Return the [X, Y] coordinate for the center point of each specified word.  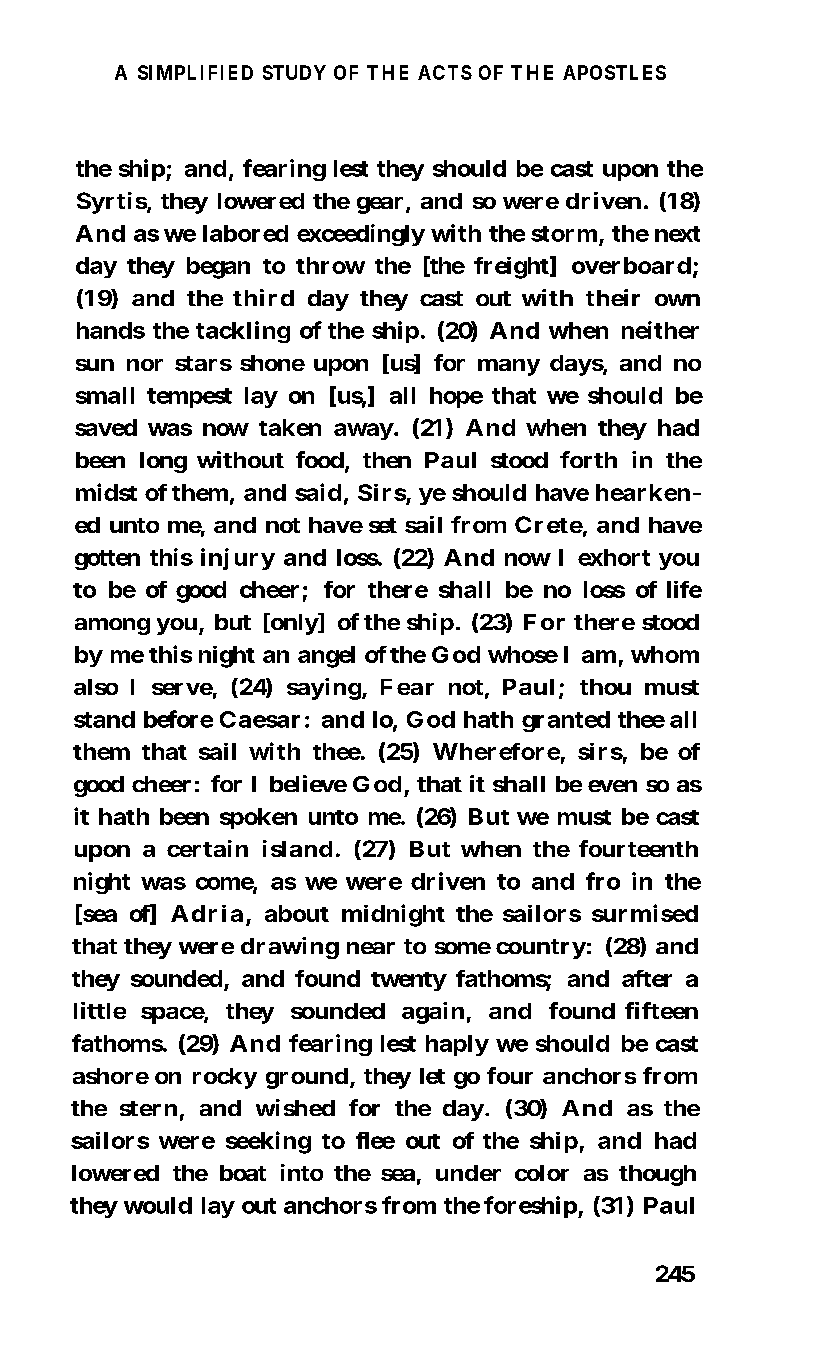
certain [207, 848]
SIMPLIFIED [195, 72]
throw [330, 265]
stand [104, 719]
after [647, 978]
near [371, 948]
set [383, 525]
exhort [614, 557]
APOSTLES [614, 72]
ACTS [445, 72]
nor [145, 365]
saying [324, 689]
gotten [107, 560]
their [613, 297]
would [158, 1205]
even [612, 786]
